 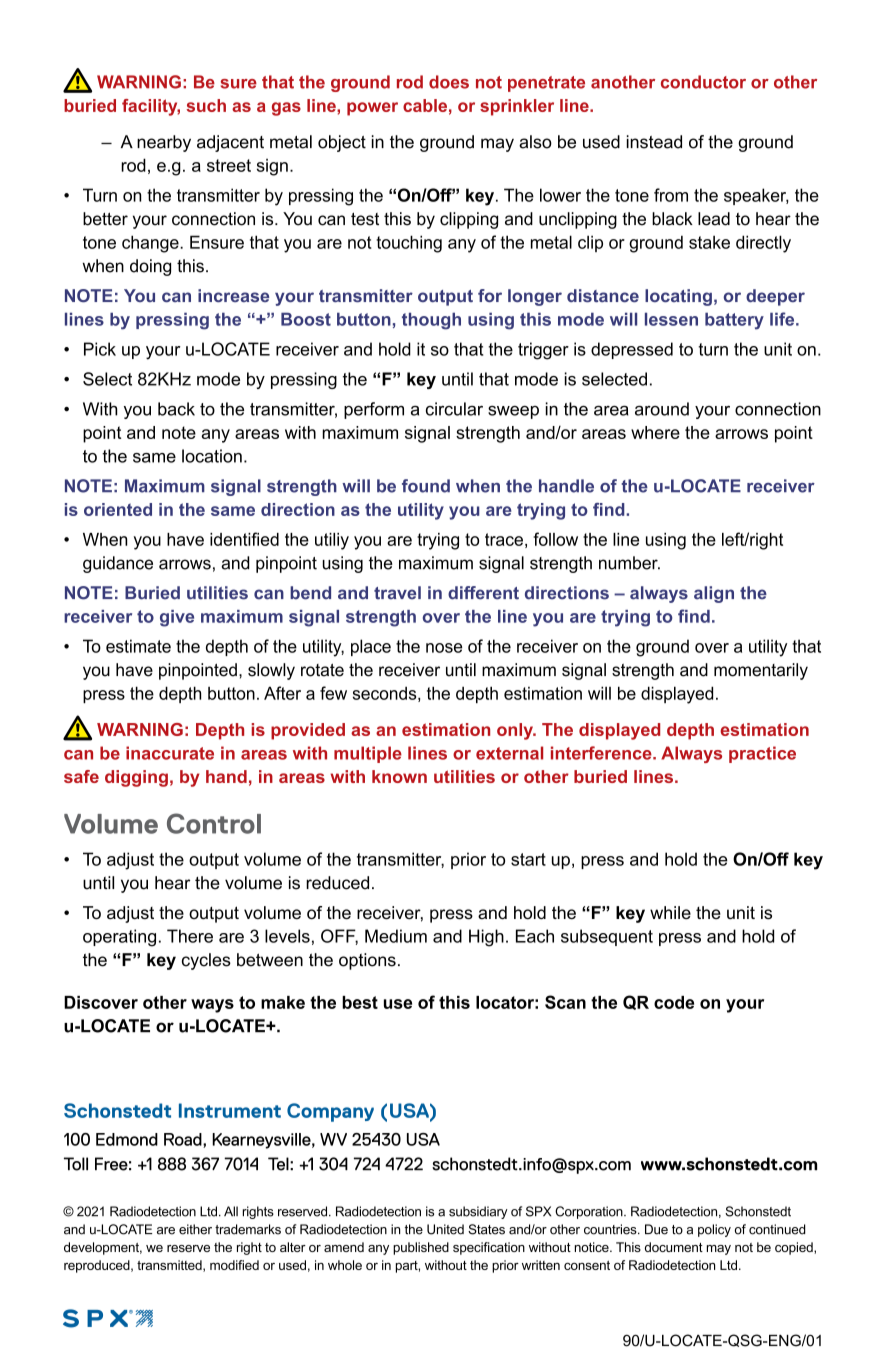 I want to click on nearby, so click(x=164, y=143).
